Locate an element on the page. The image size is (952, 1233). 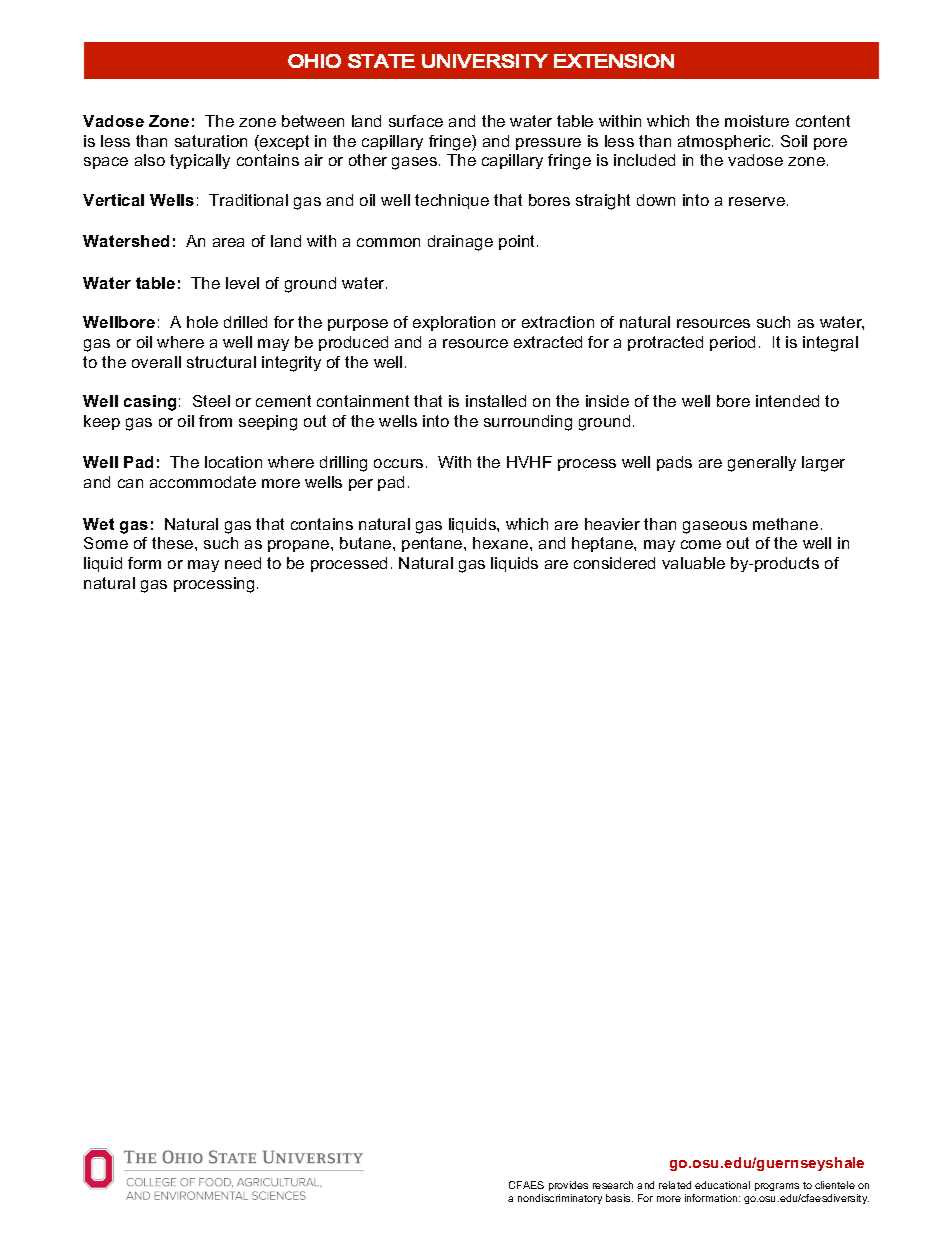
educational is located at coordinates (722, 1185).
